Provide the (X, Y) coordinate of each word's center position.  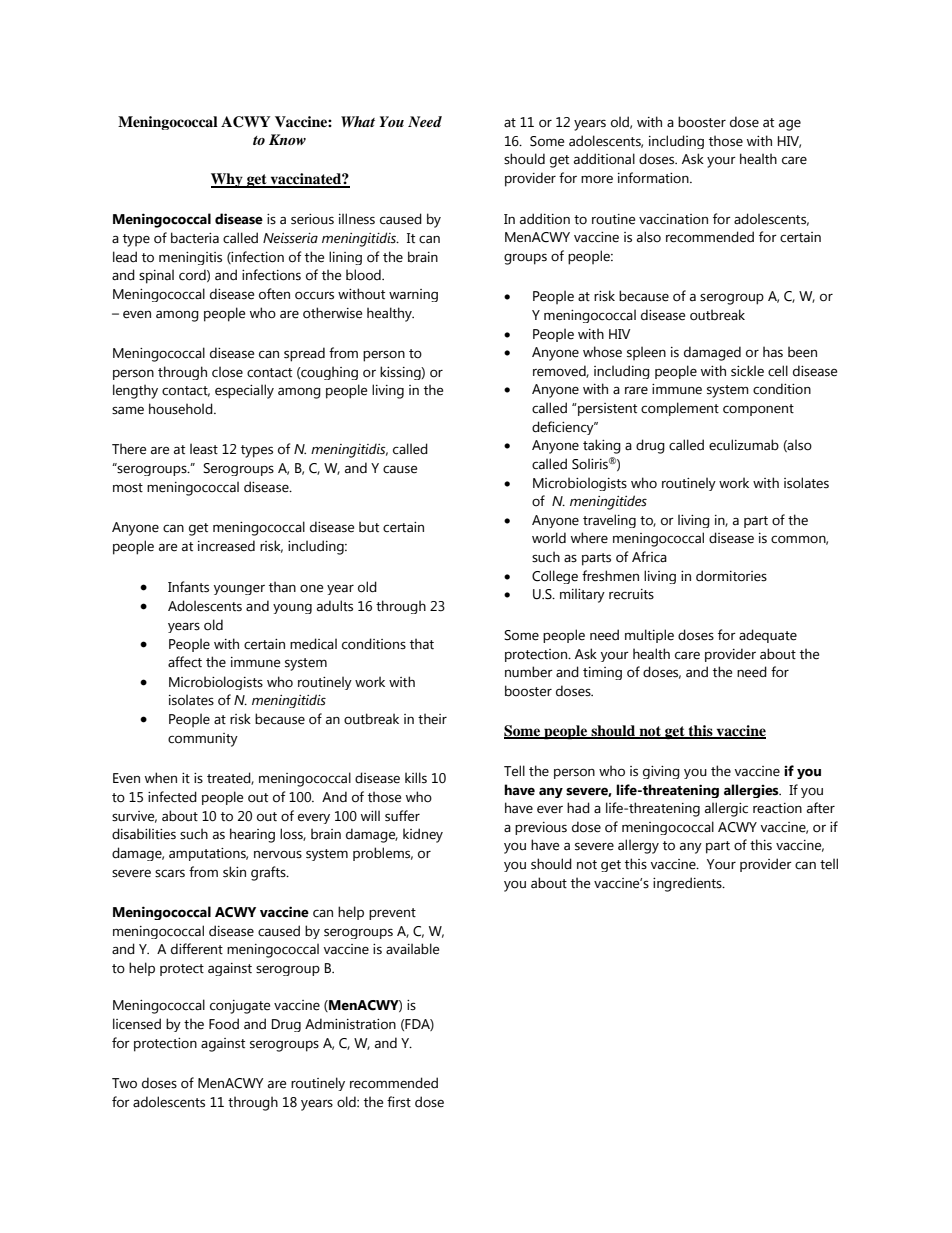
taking (602, 446)
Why (228, 180)
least (204, 449)
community (203, 740)
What (358, 121)
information (654, 178)
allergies (752, 791)
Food (224, 1024)
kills (416, 778)
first (399, 1102)
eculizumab (744, 445)
